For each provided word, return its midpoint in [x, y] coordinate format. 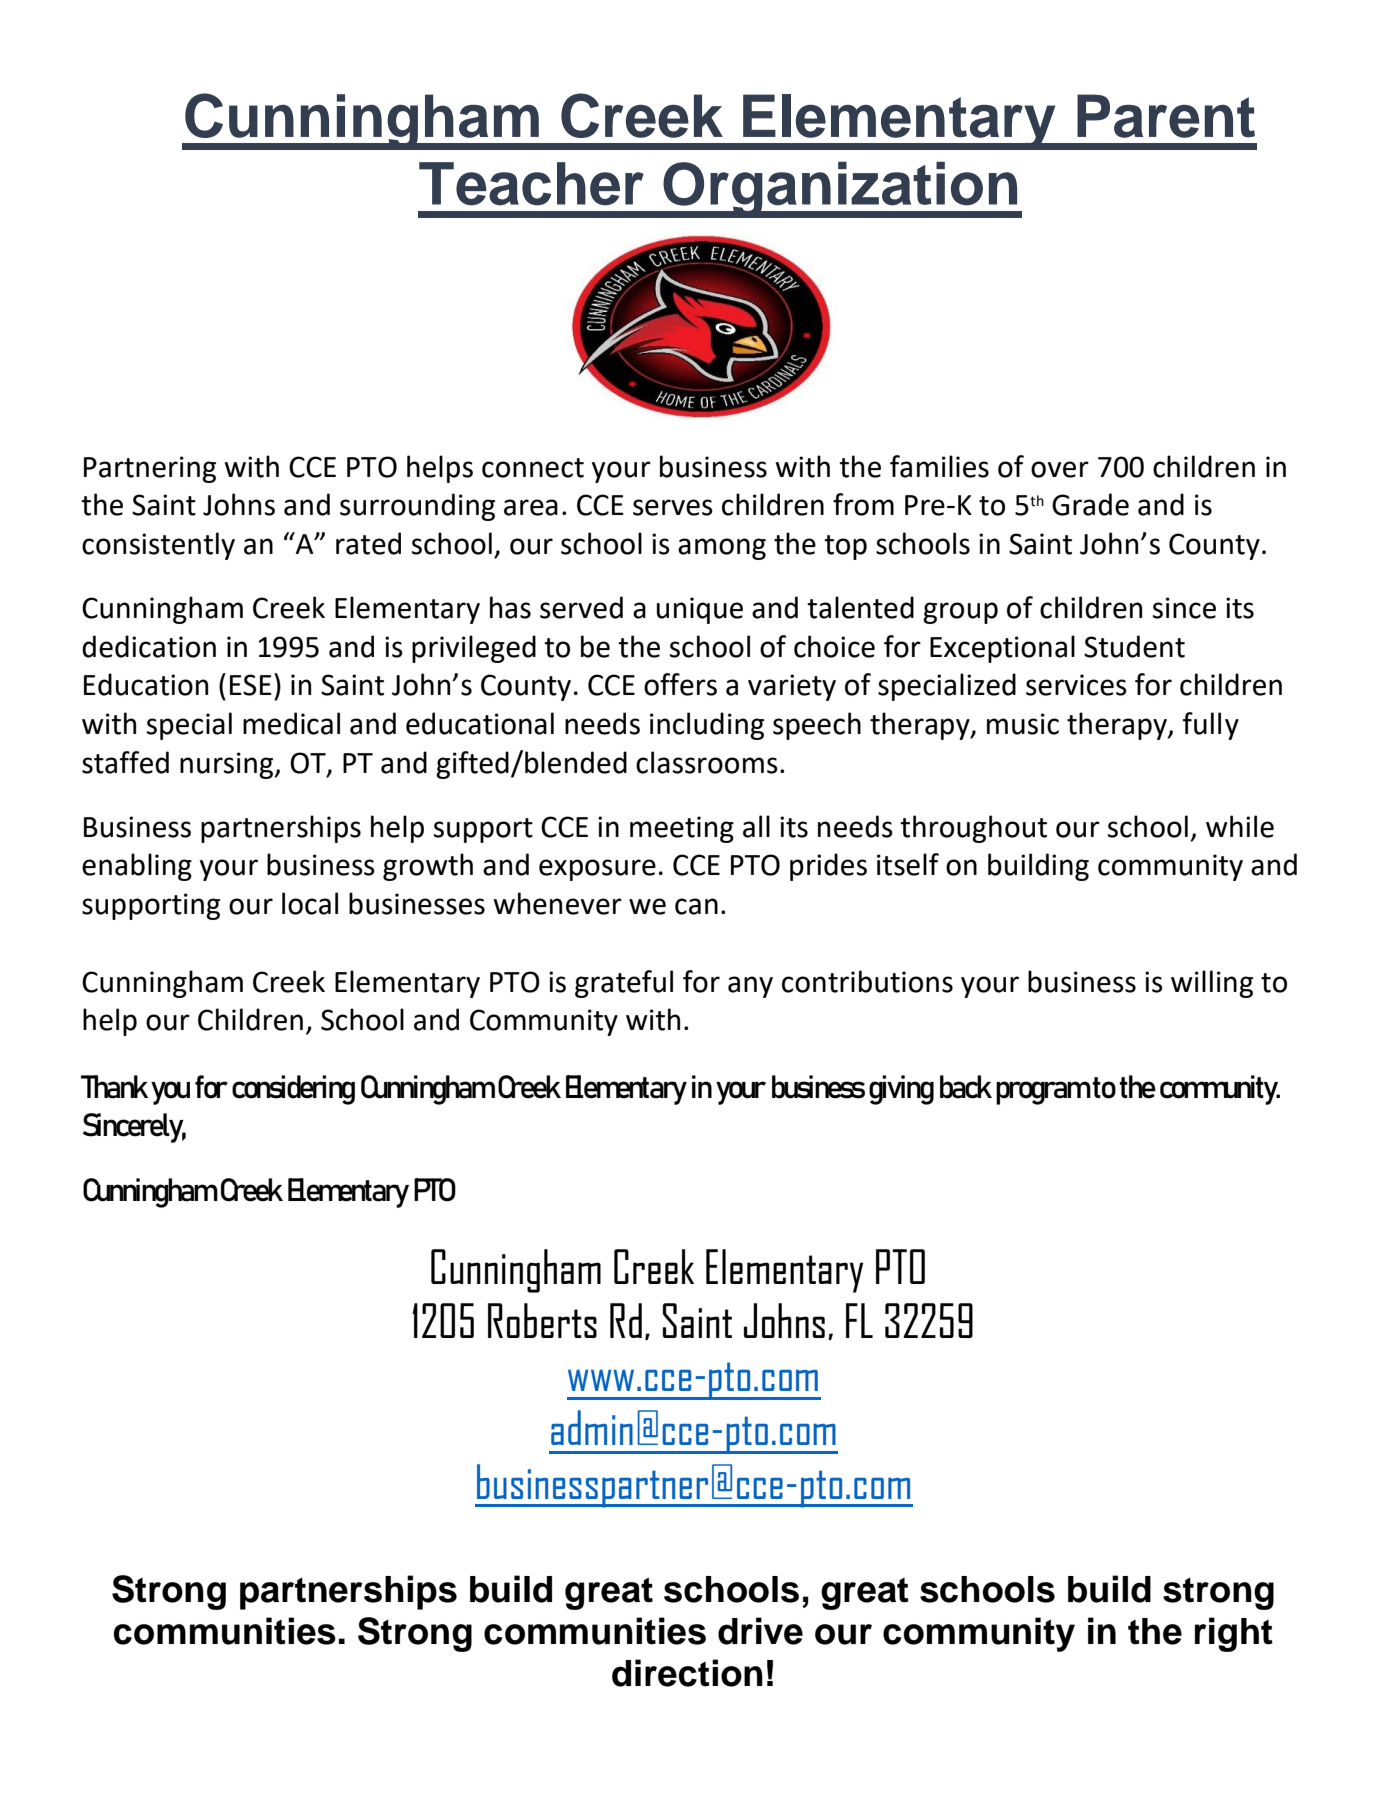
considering [293, 1090]
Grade [1090, 504]
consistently [158, 546]
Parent [1166, 116]
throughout [973, 829]
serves [673, 507]
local [310, 903]
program [1043, 1093]
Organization [840, 189]
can [696, 906]
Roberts [542, 1320]
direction [687, 1673]
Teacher [531, 184]
